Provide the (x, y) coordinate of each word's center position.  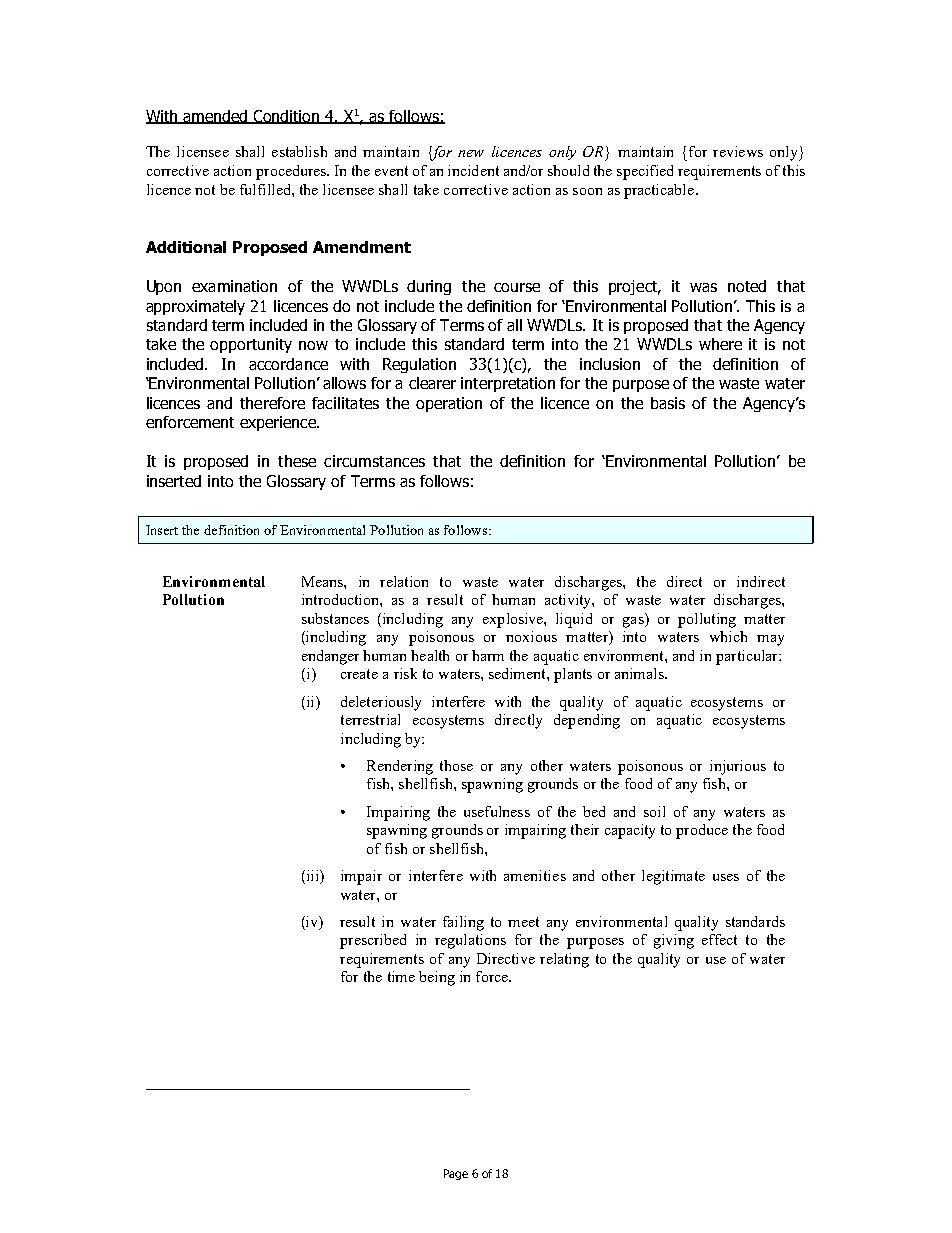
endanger (330, 657)
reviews (738, 151)
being (437, 978)
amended (215, 117)
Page (456, 1174)
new (471, 153)
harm (488, 655)
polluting (707, 620)
